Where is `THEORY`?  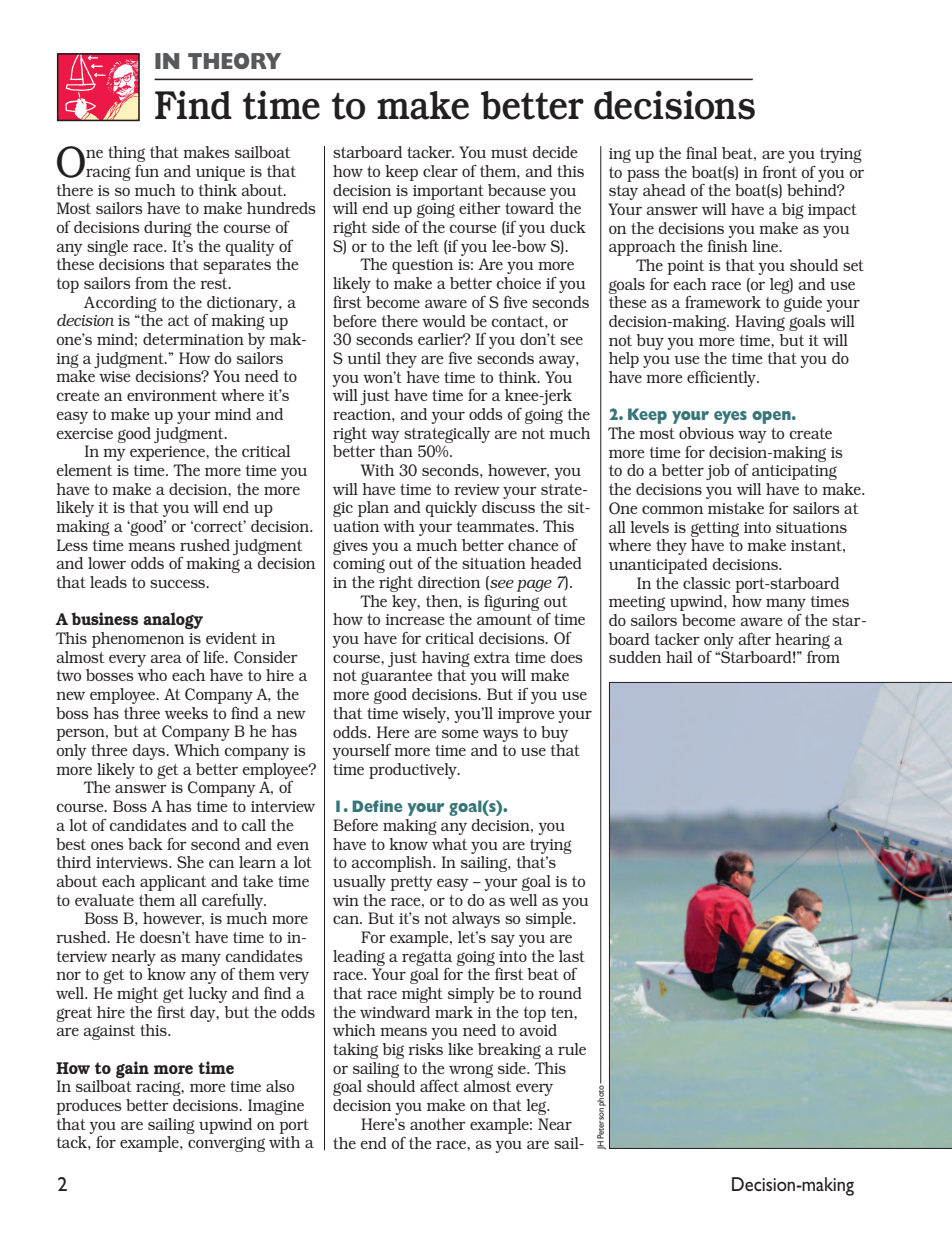
THEORY is located at coordinates (234, 61).
